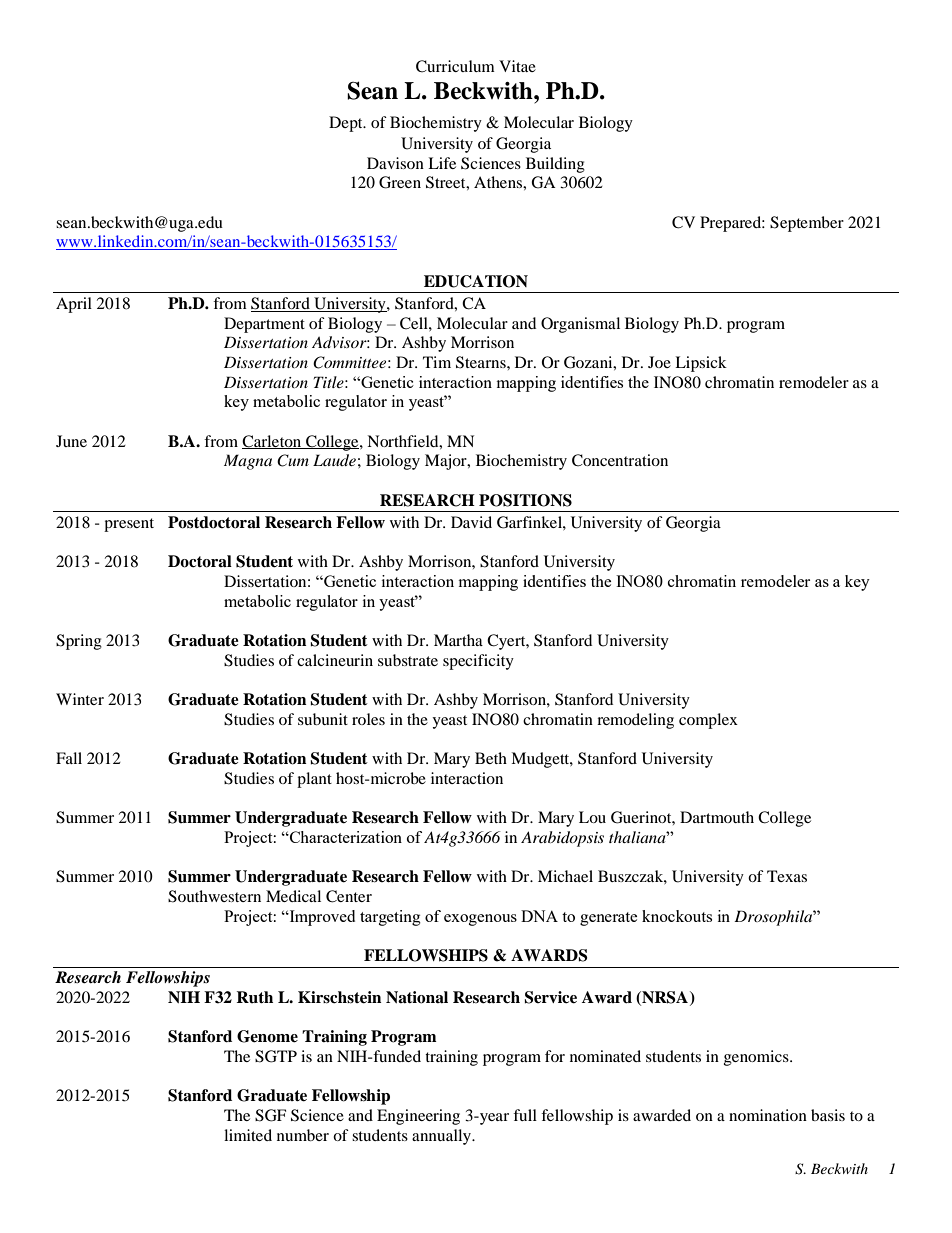 This screenshot has height=1233, width=952. I want to click on Dept, so click(347, 124).
